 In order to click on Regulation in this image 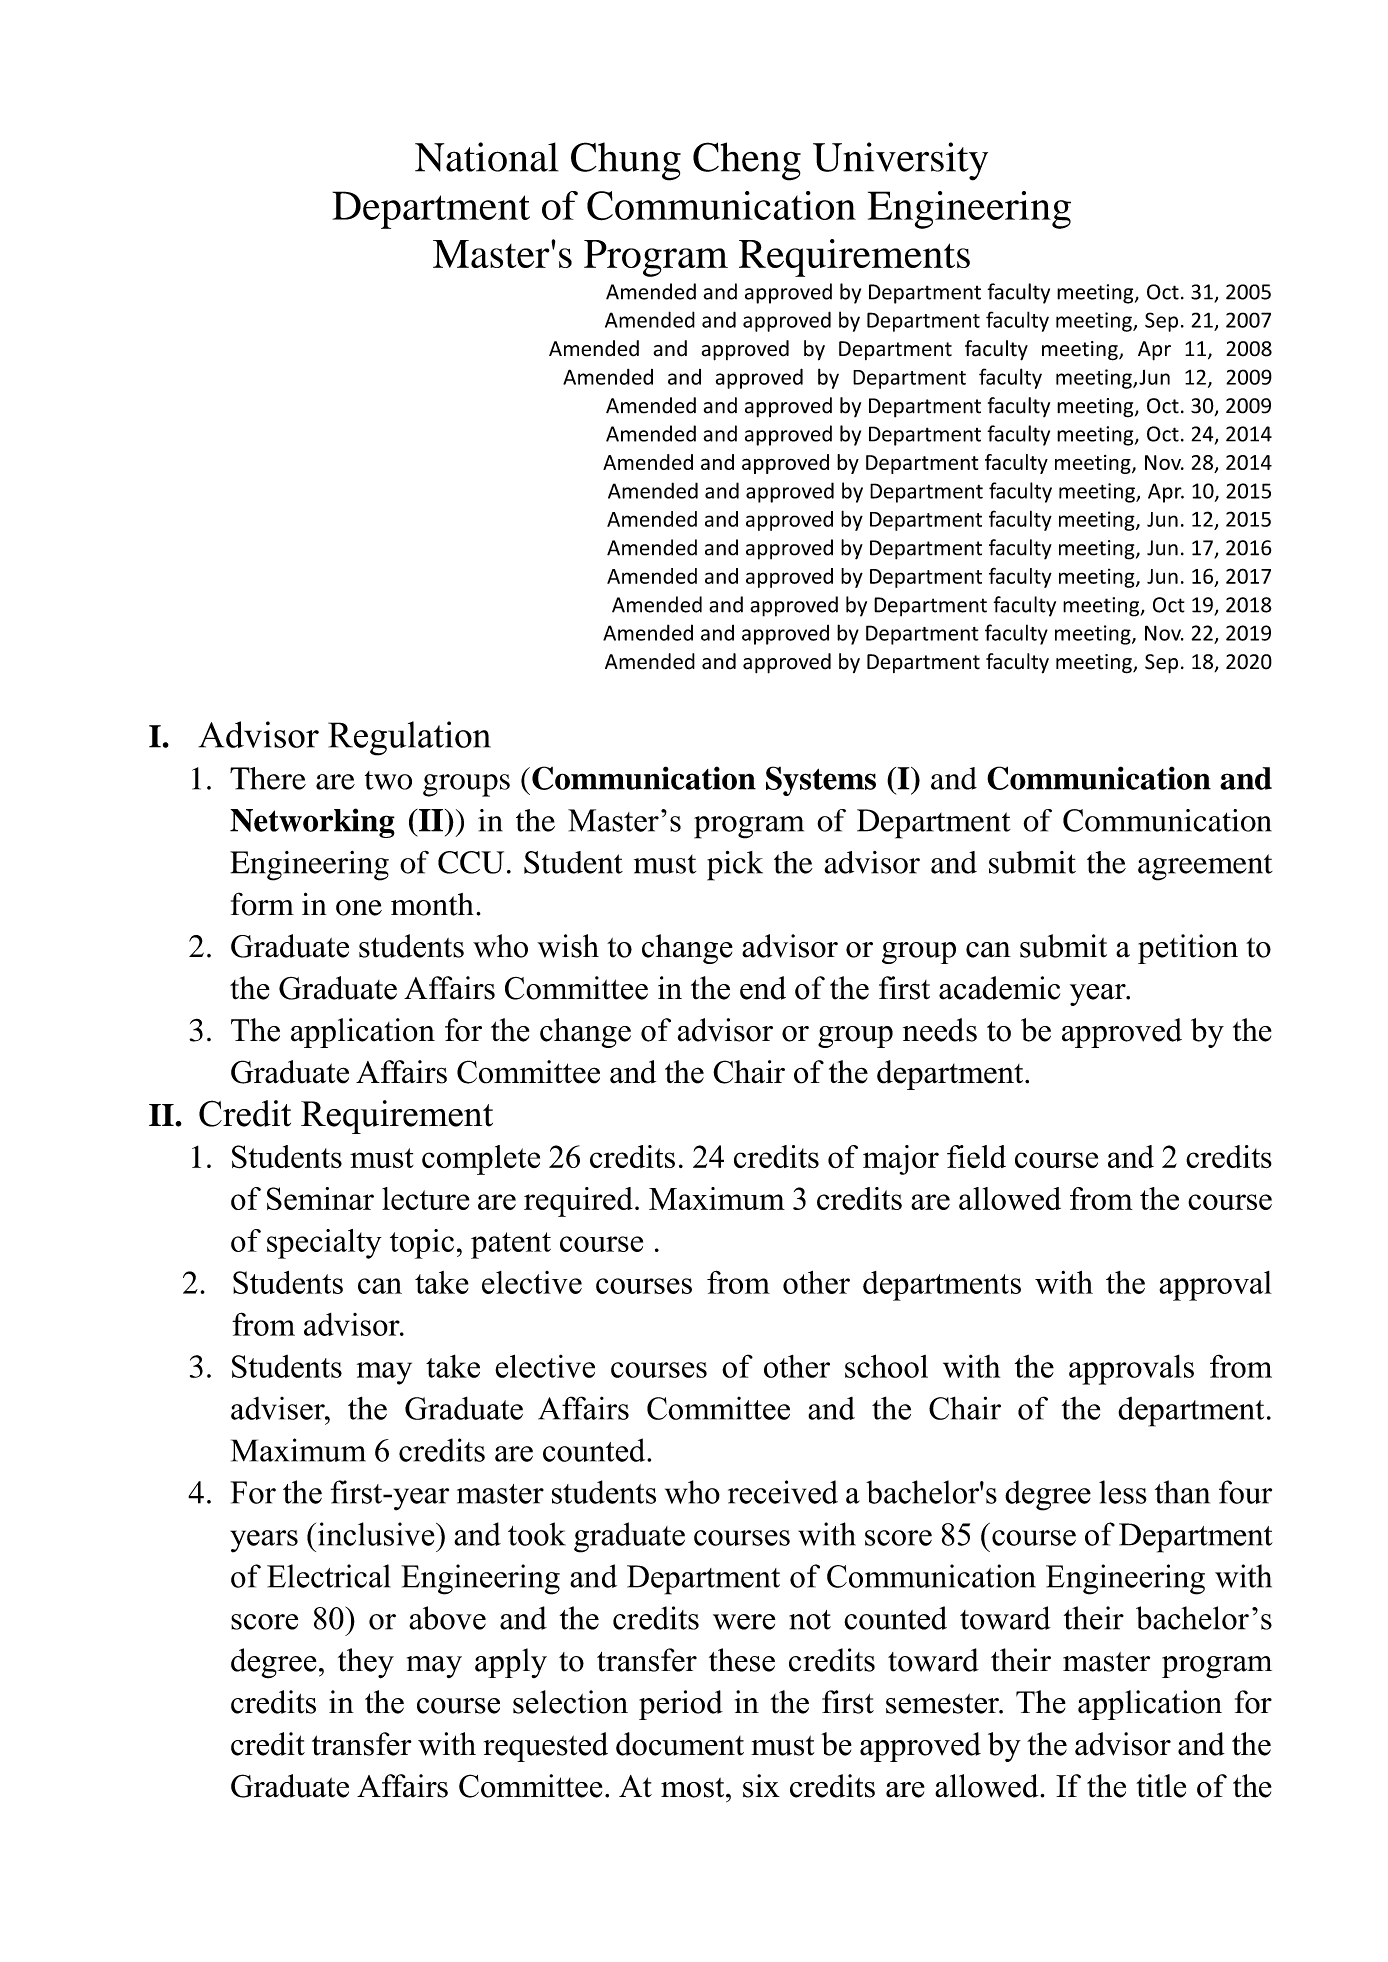, I will do `click(409, 738)`.
